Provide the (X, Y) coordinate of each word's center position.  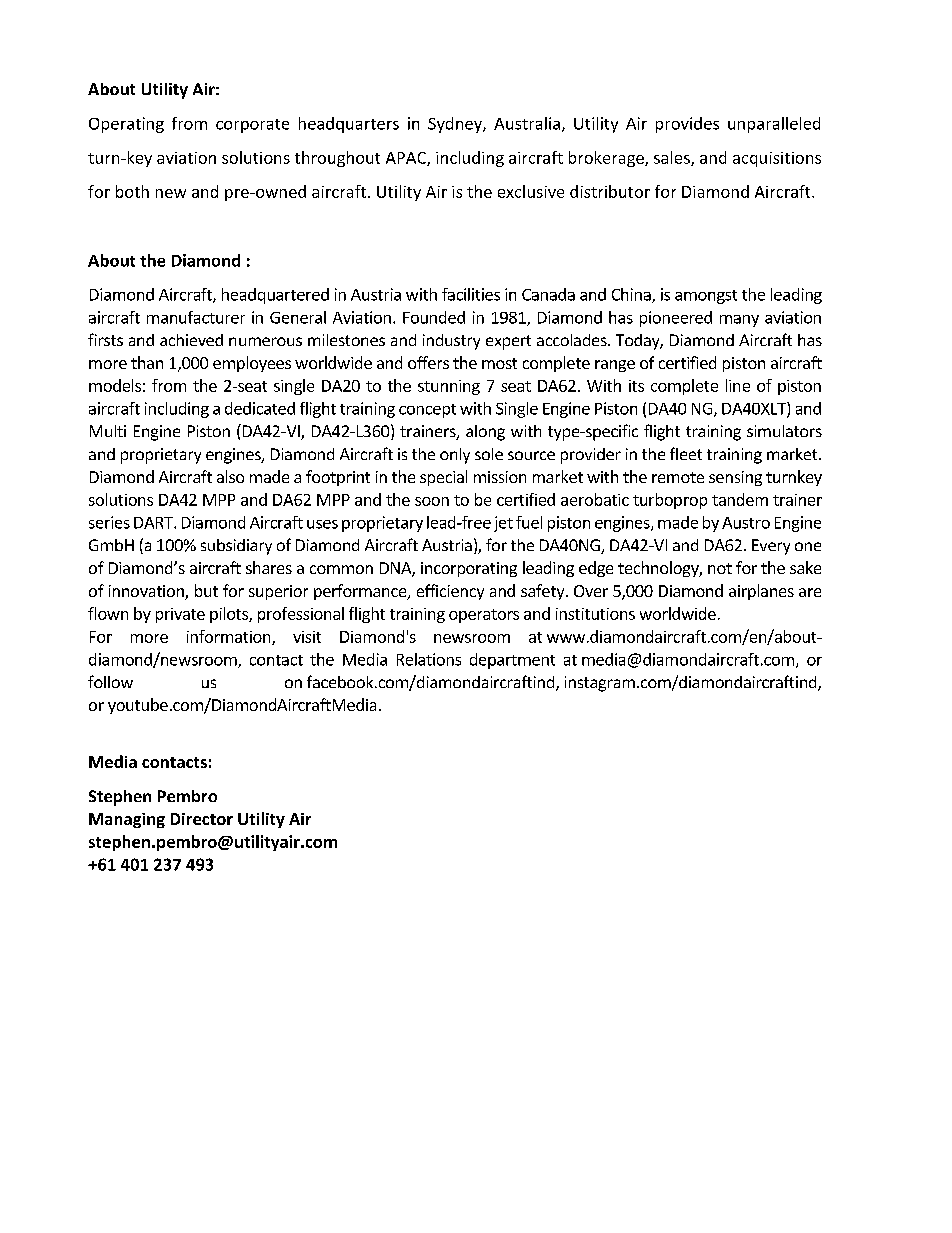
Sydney (456, 125)
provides (687, 125)
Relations (429, 659)
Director (202, 819)
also (230, 476)
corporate (252, 126)
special (443, 478)
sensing (735, 478)
